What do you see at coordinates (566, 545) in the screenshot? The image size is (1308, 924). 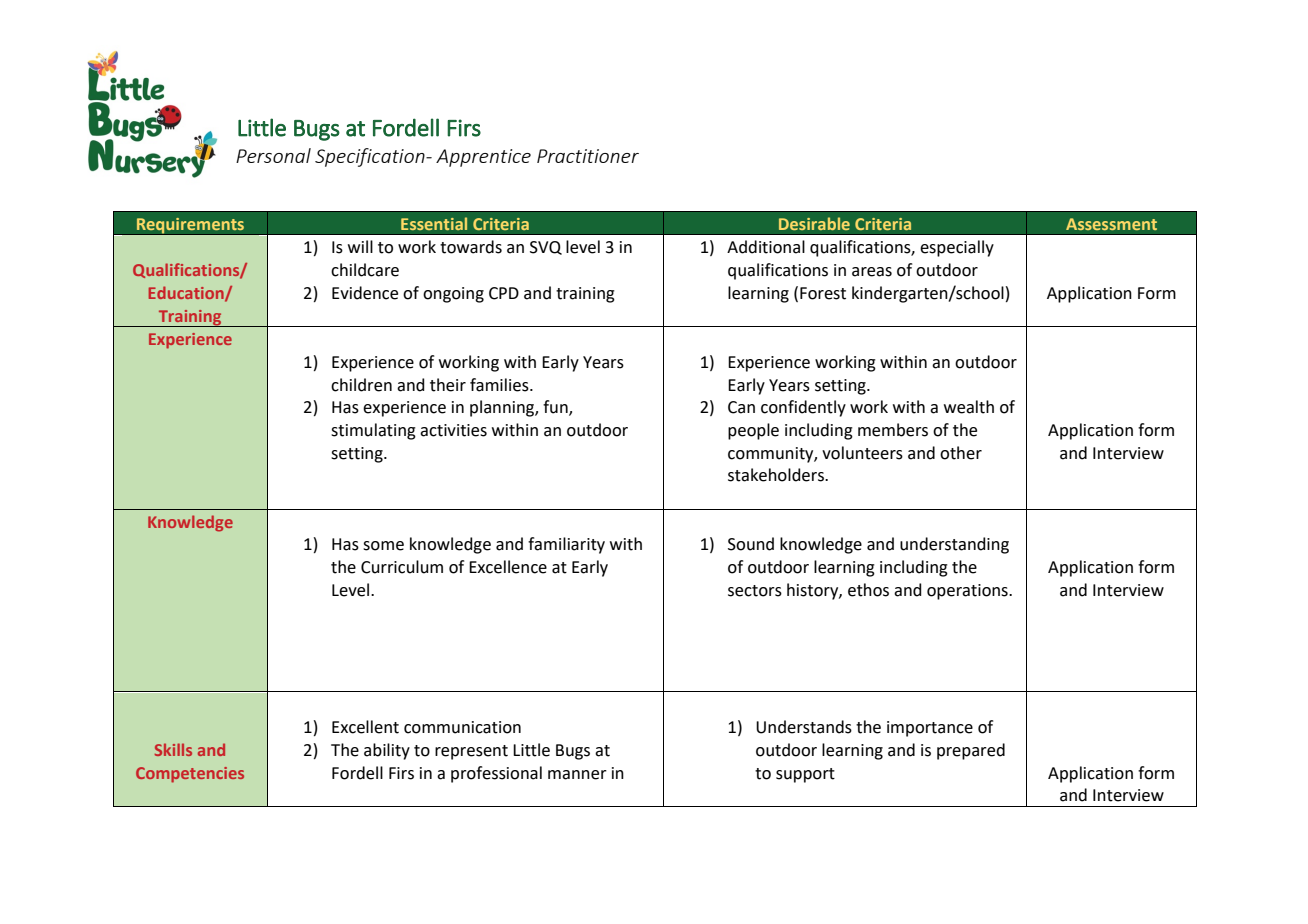 I see `familiarity` at bounding box center [566, 545].
